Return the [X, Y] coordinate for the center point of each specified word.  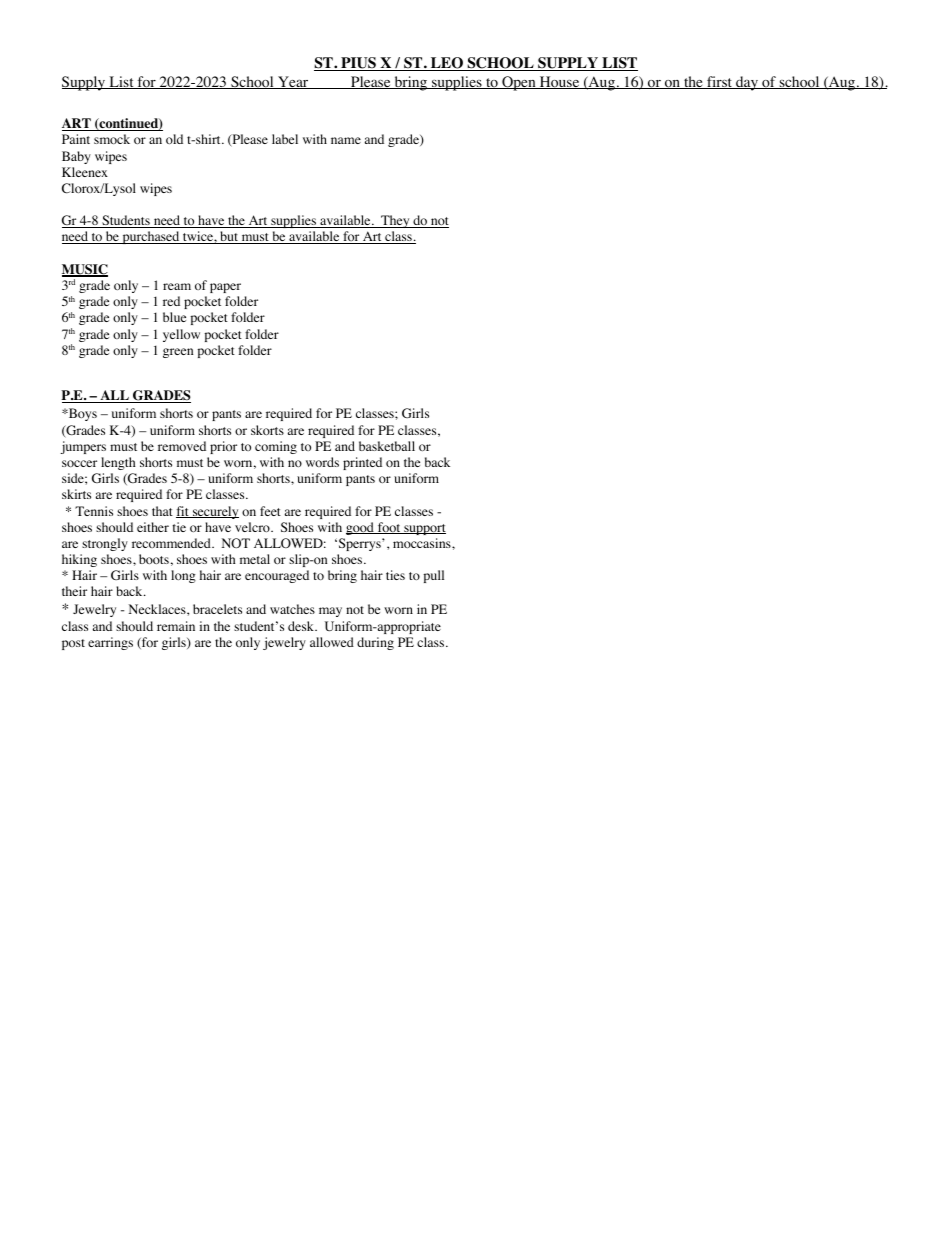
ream [177, 286]
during [375, 643]
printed [362, 463]
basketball [387, 446]
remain [176, 626]
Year [293, 82]
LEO [446, 64]
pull [433, 576]
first [719, 82]
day [747, 83]
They [395, 221]
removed [182, 446]
